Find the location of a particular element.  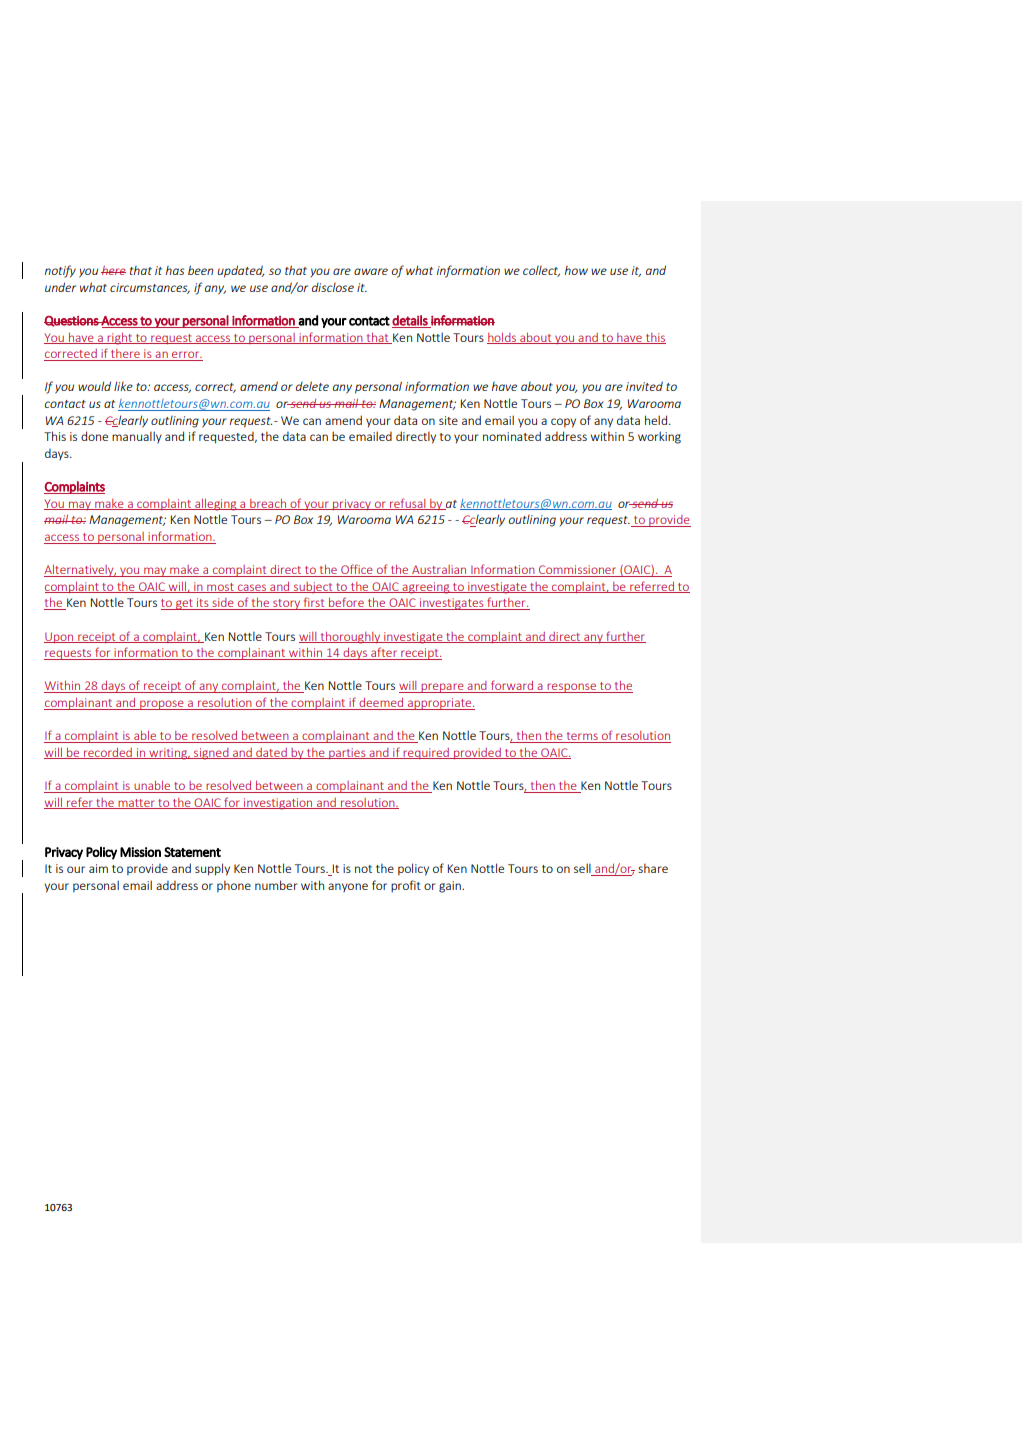

aim is located at coordinates (98, 868).
